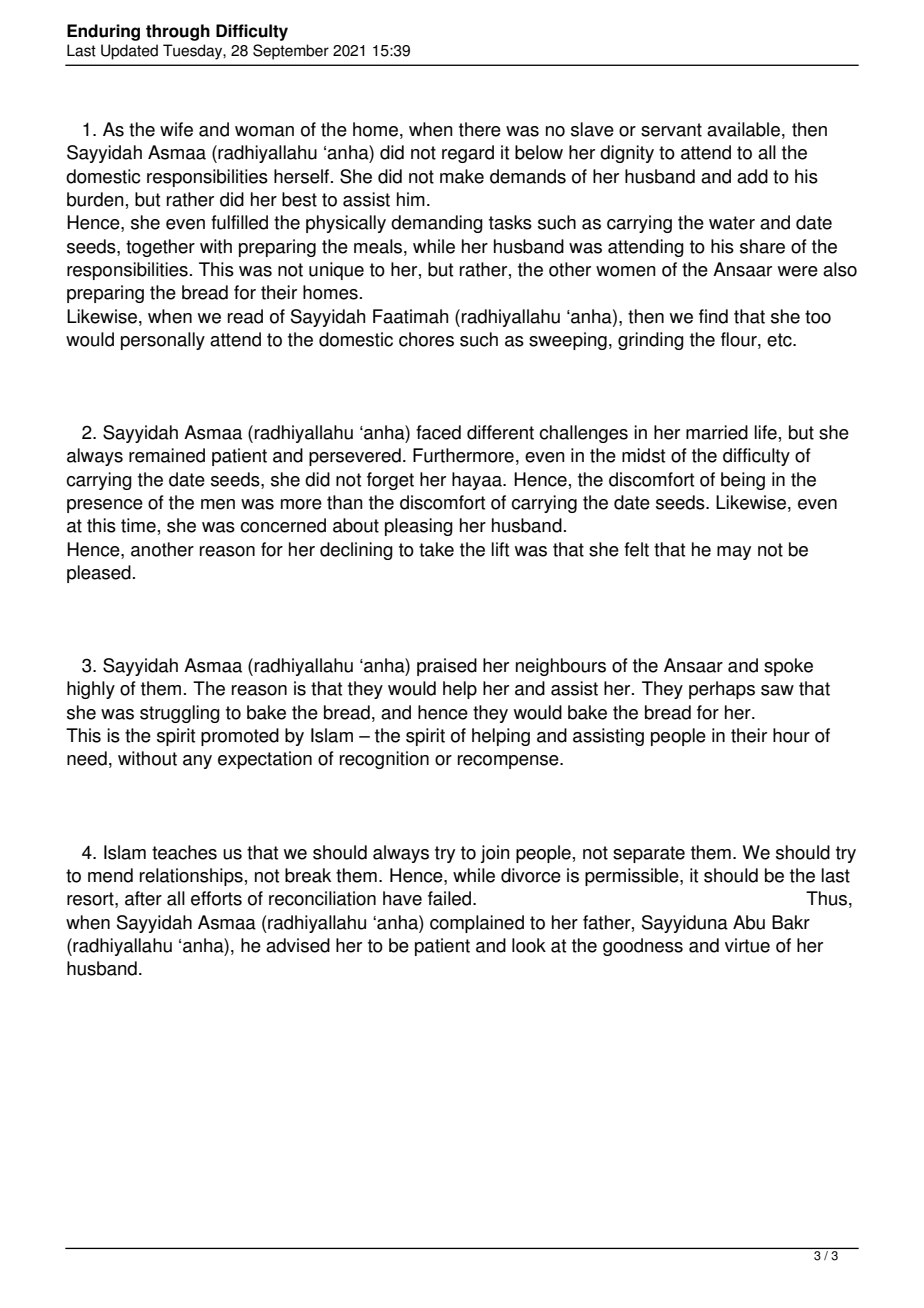 The image size is (924, 1308). Describe the element at coordinates (734, 553) in the screenshot. I see `may` at that location.
